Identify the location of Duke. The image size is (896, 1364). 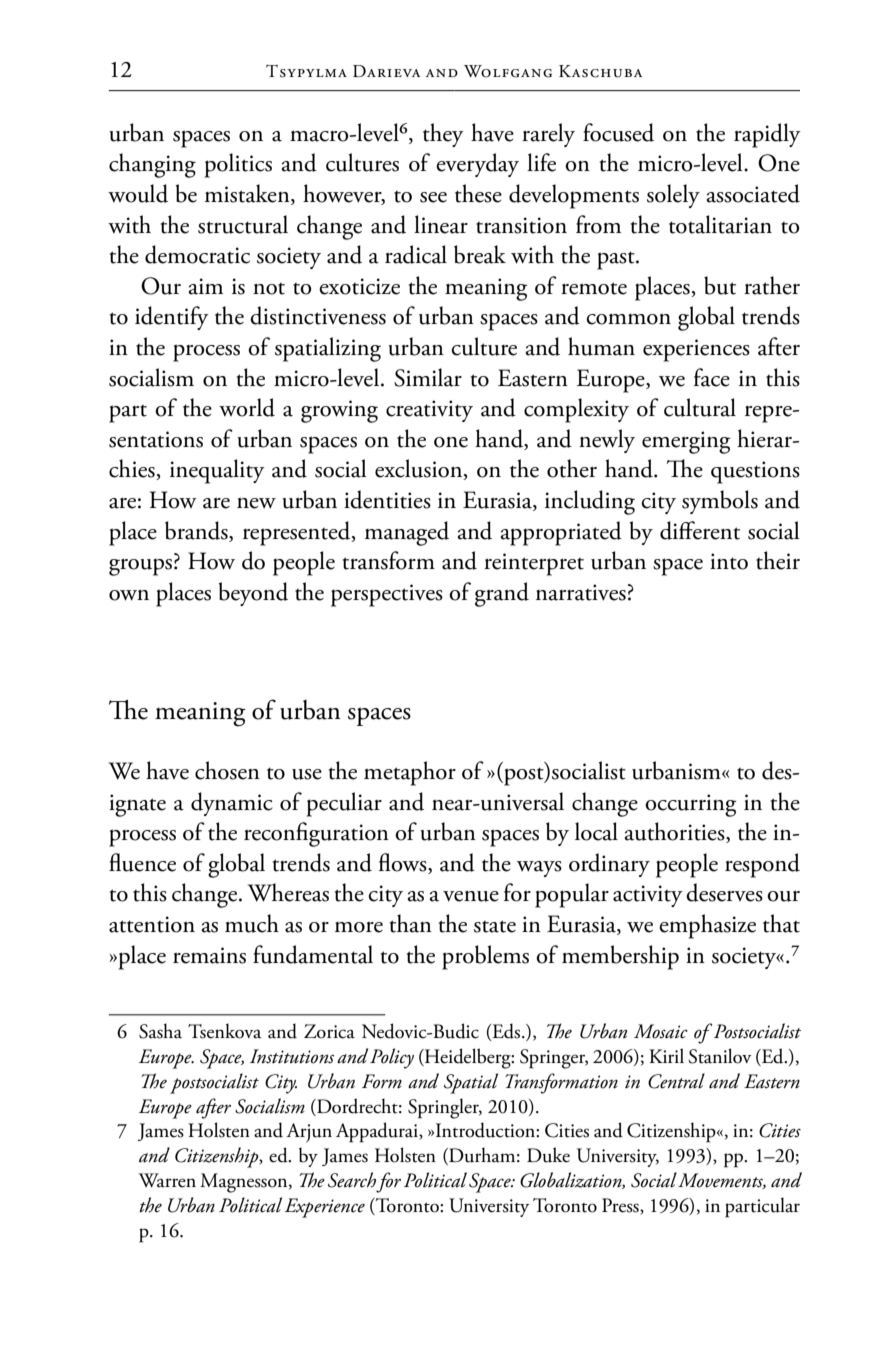
(548, 1155).
